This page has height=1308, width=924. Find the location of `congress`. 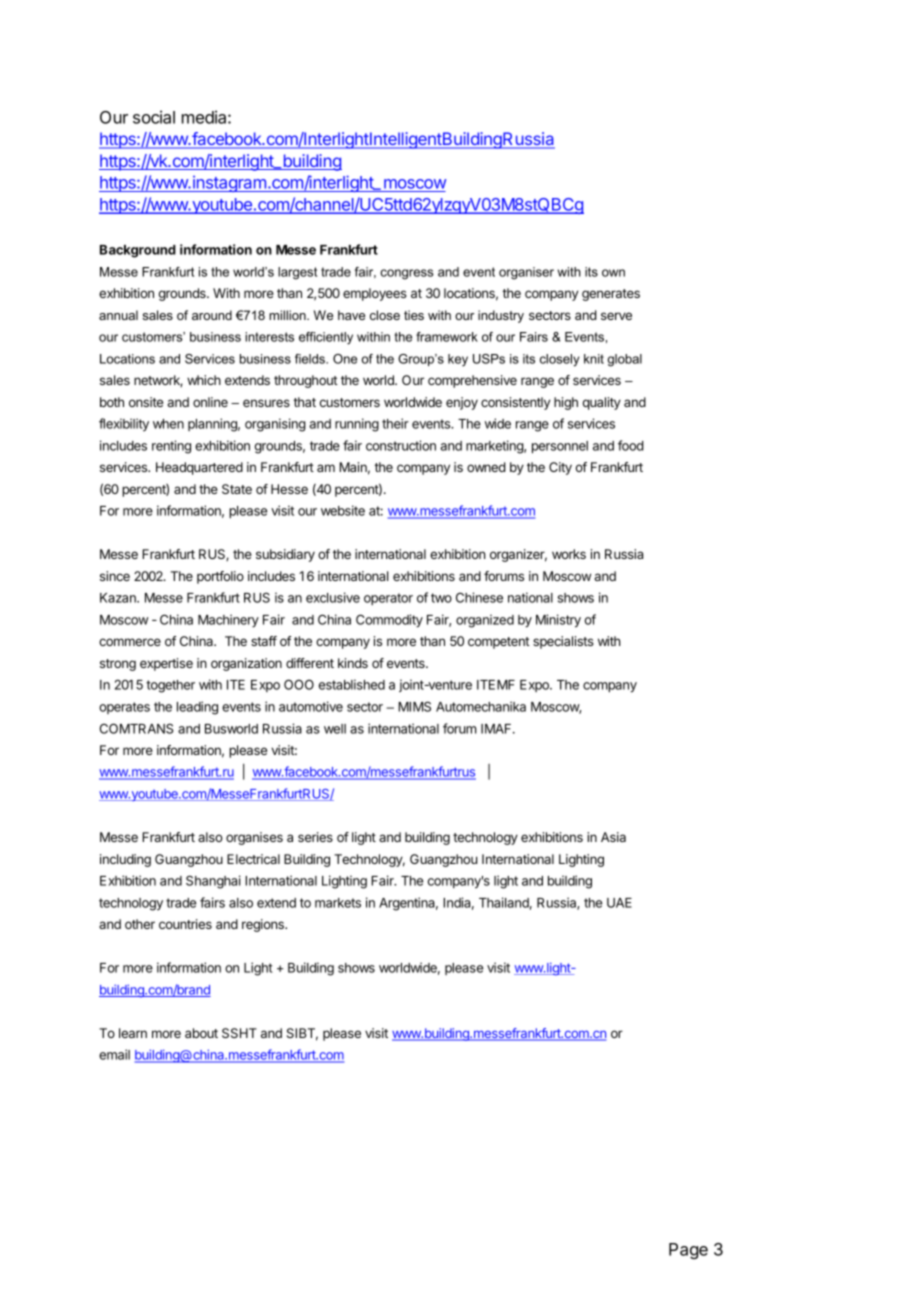

congress is located at coordinates (407, 274).
